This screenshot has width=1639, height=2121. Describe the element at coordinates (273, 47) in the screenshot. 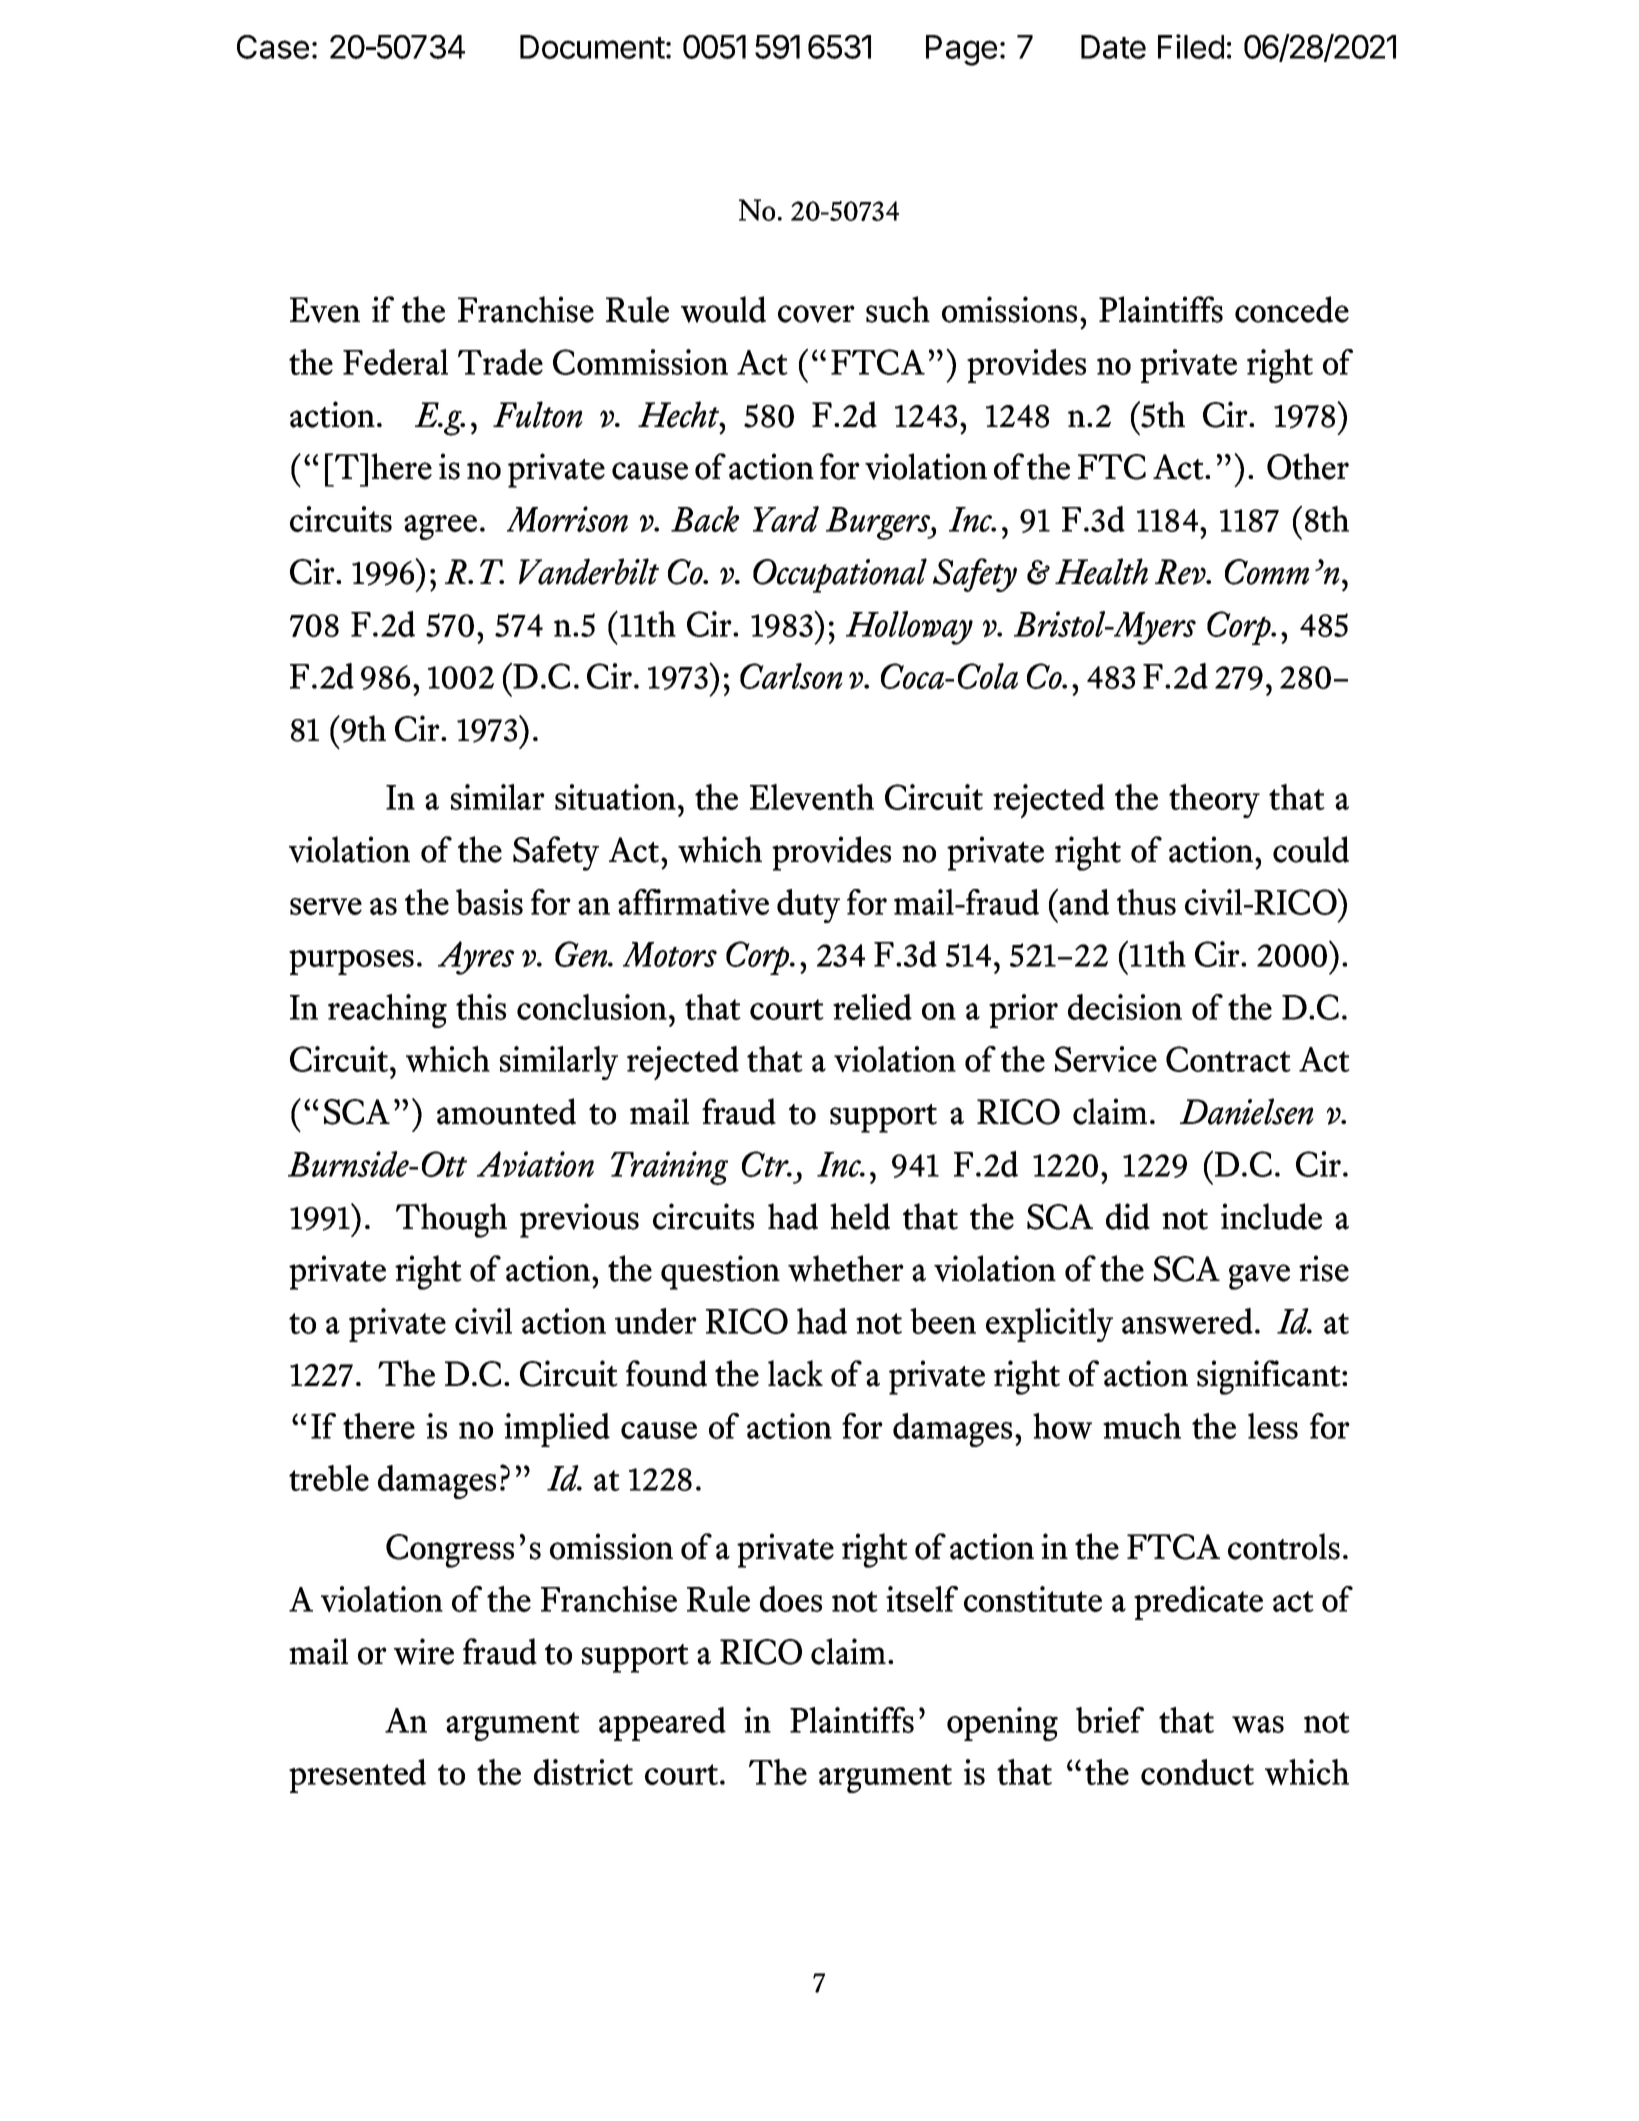

I see `Case` at that location.
